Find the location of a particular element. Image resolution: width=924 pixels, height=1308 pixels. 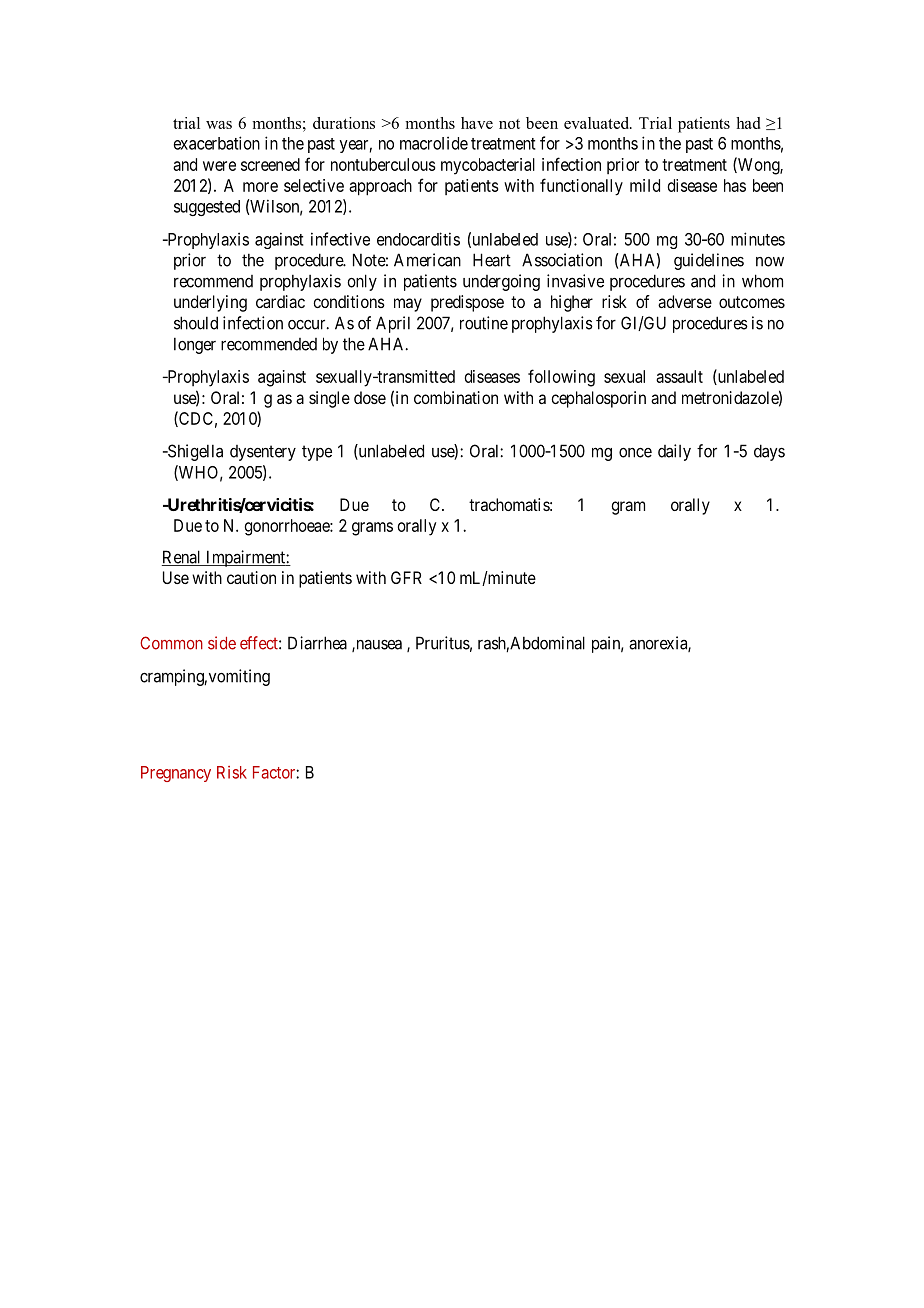

underlying is located at coordinates (210, 303).
